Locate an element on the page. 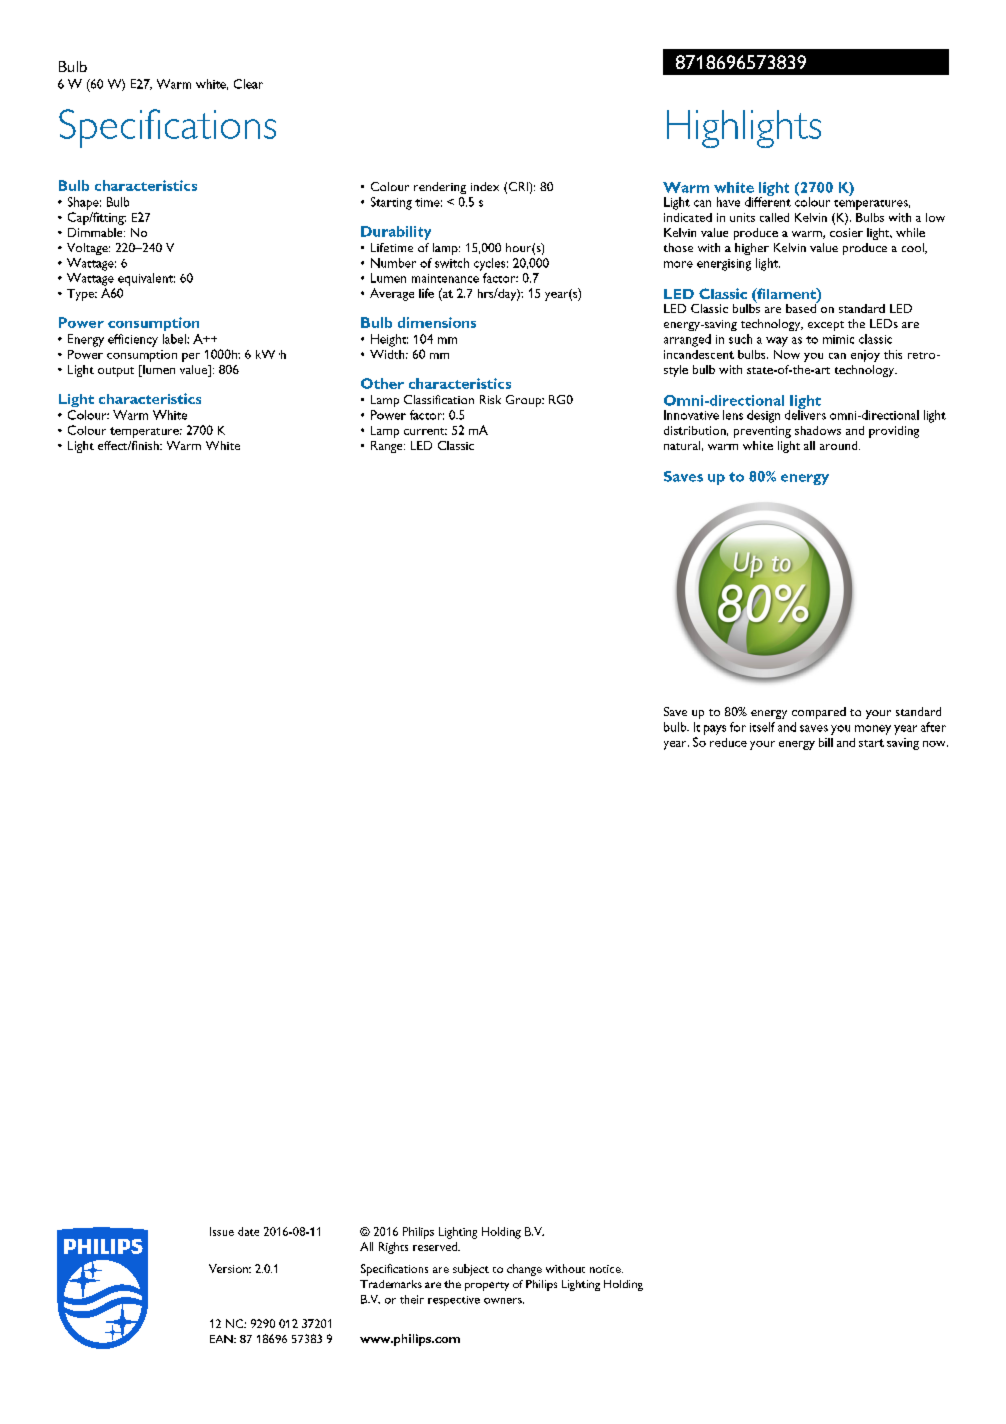  property is located at coordinates (487, 1286).
